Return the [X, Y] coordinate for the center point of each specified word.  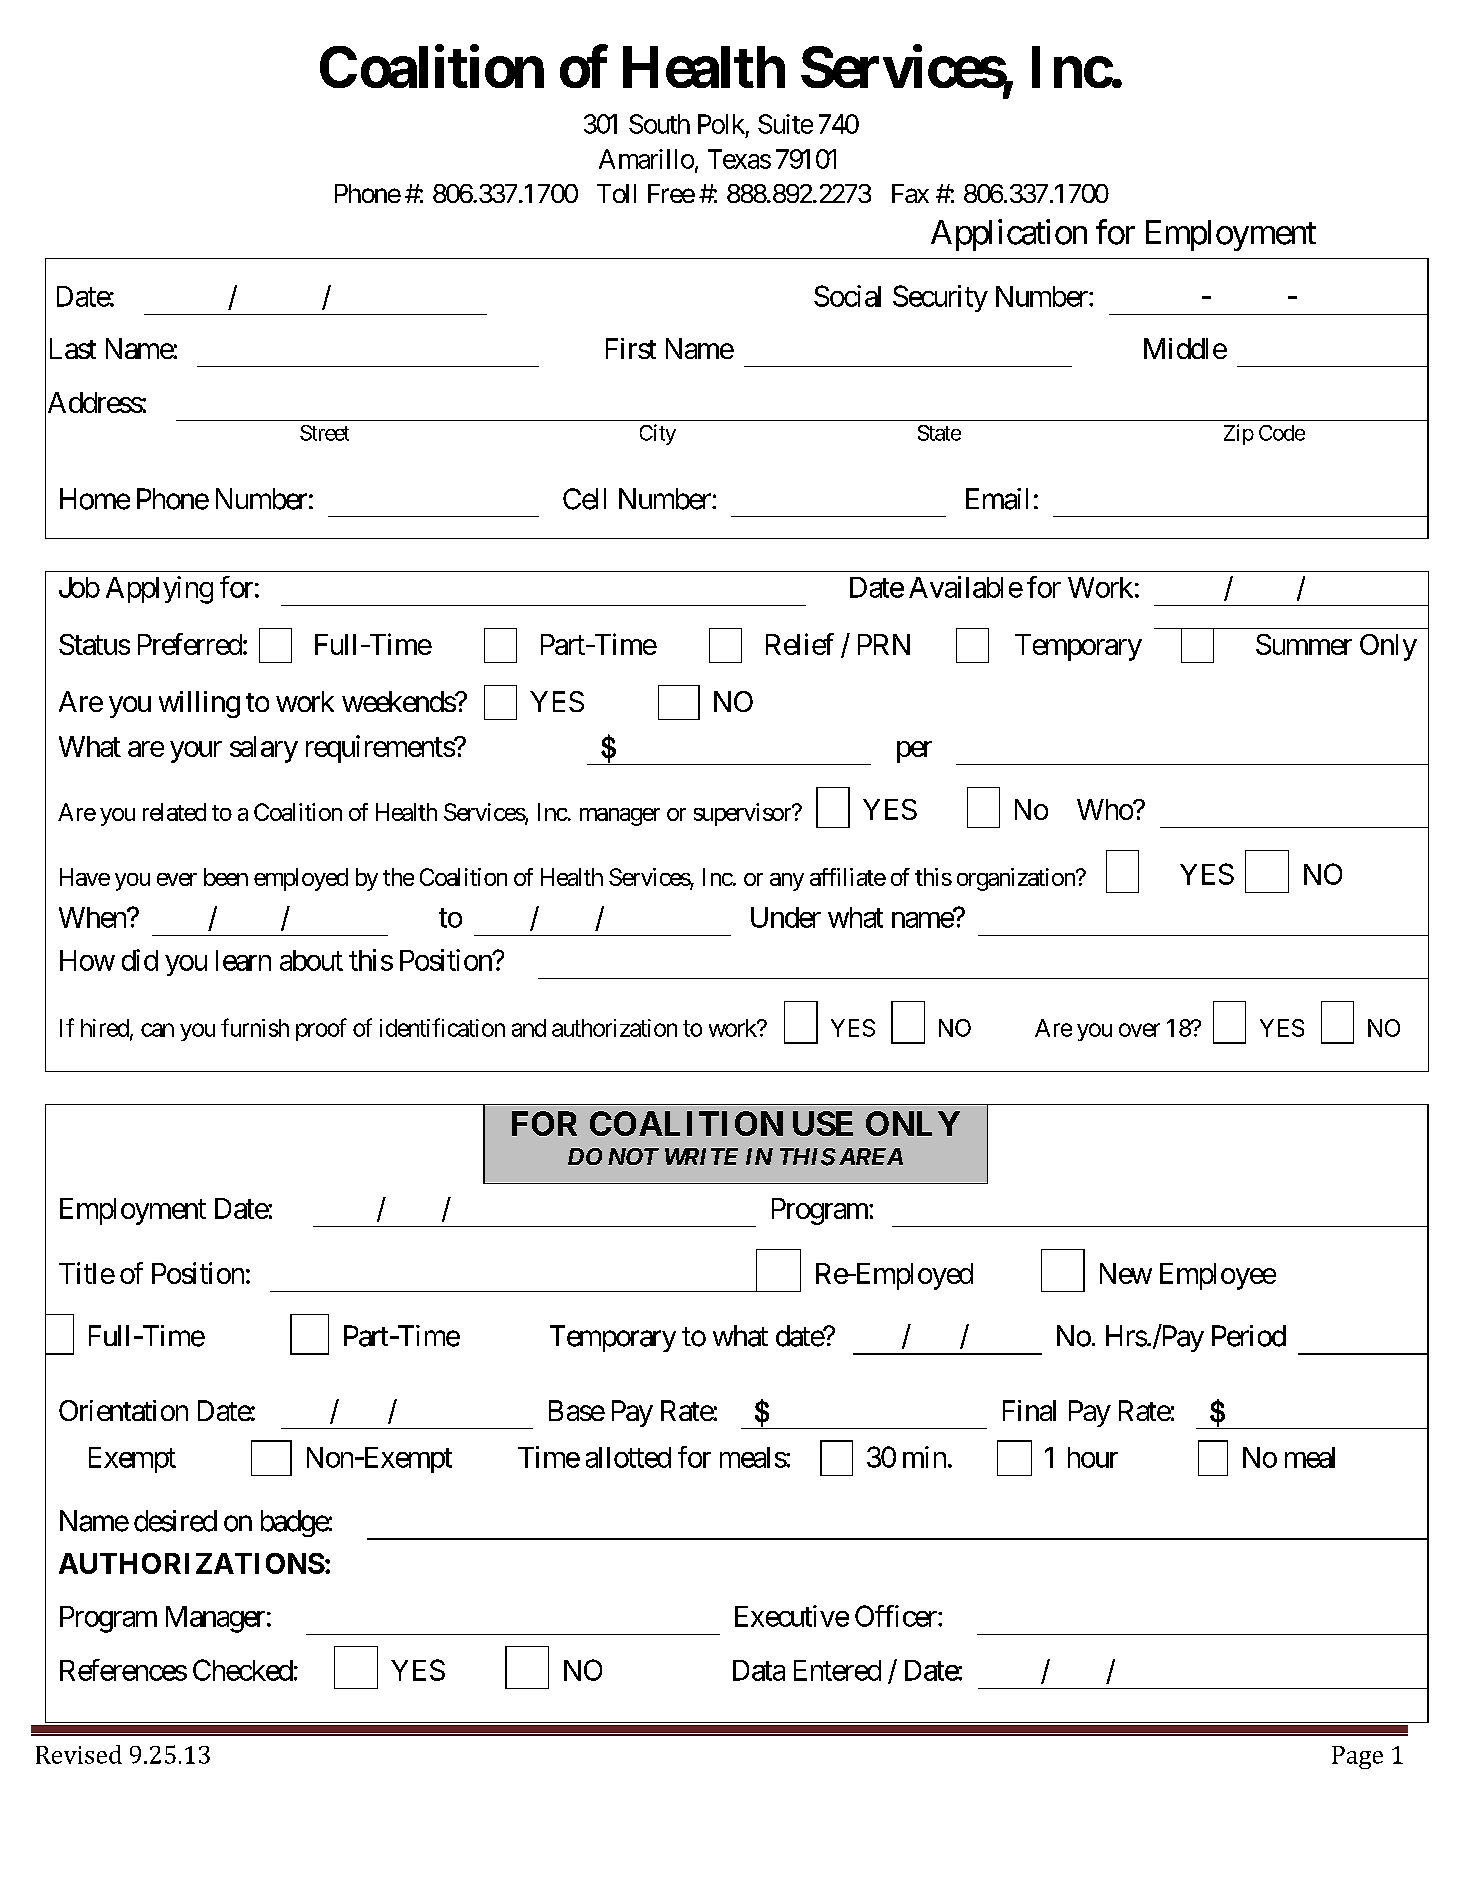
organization [1017, 879]
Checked [243, 1670]
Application [1009, 235]
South [659, 124]
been [226, 877]
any [787, 882]
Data [759, 1670]
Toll [616, 193]
